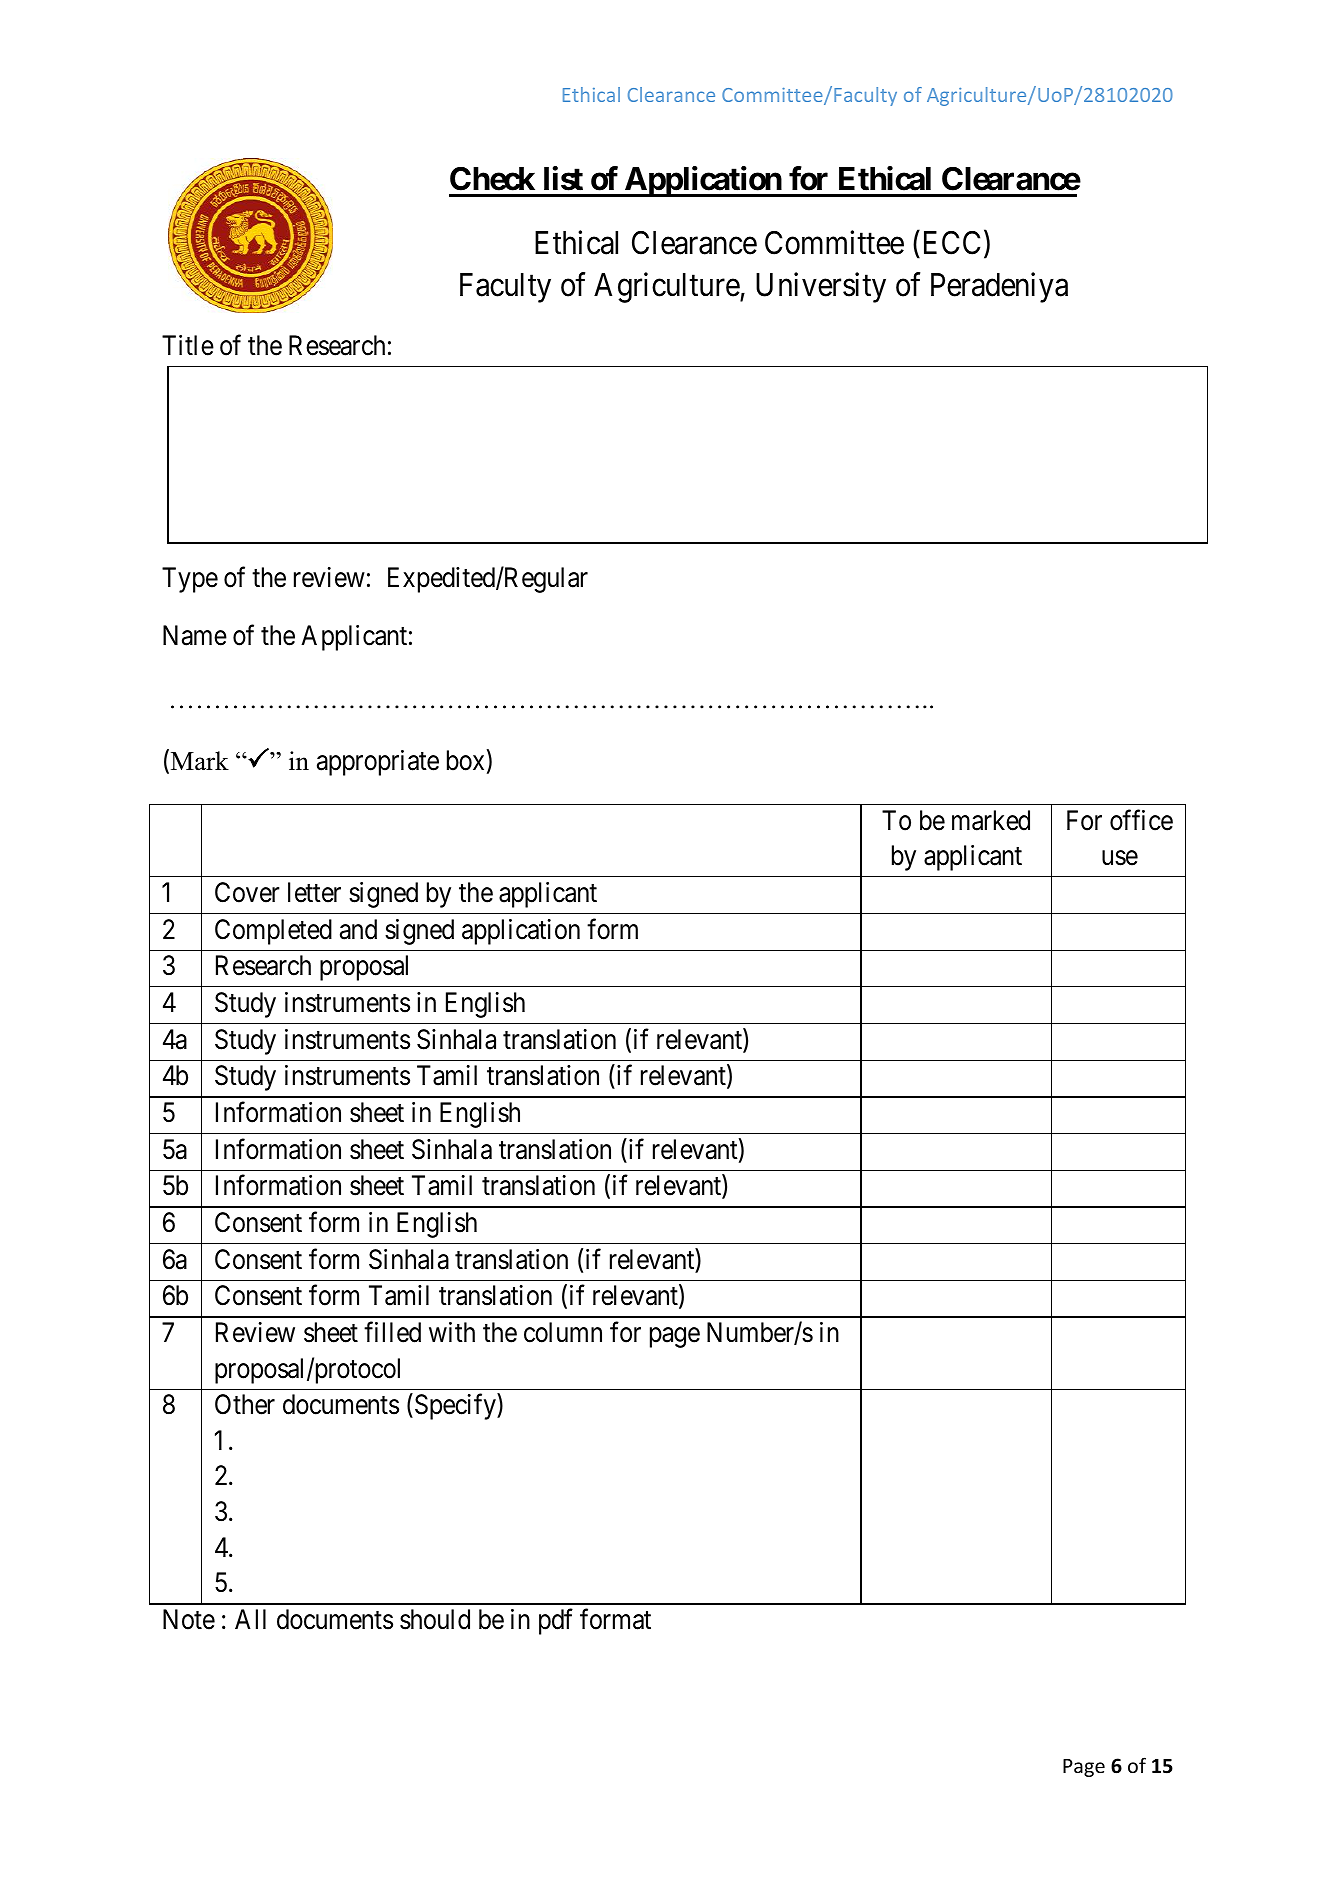  I want to click on All, so click(250, 1619).
